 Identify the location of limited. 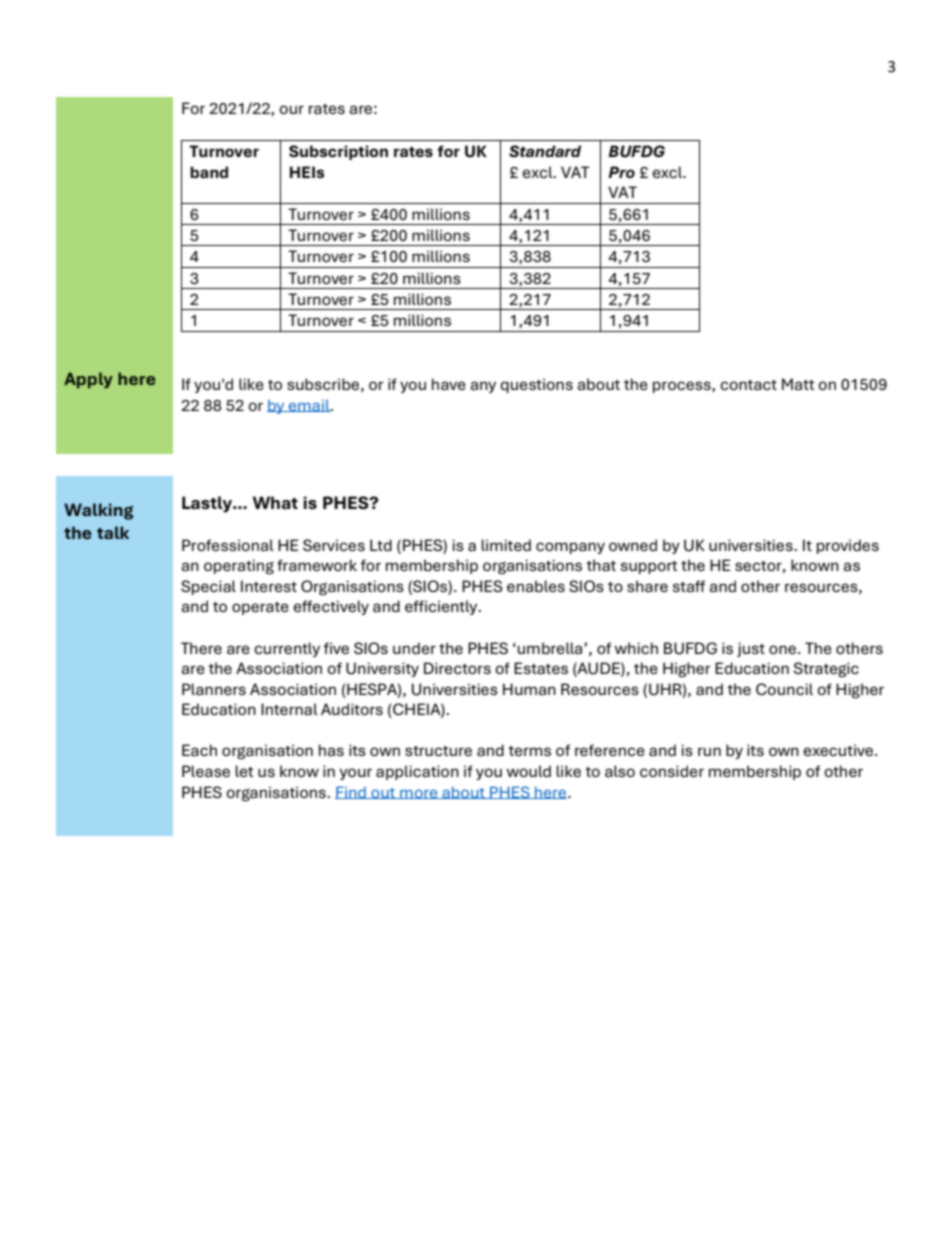
(506, 545).
